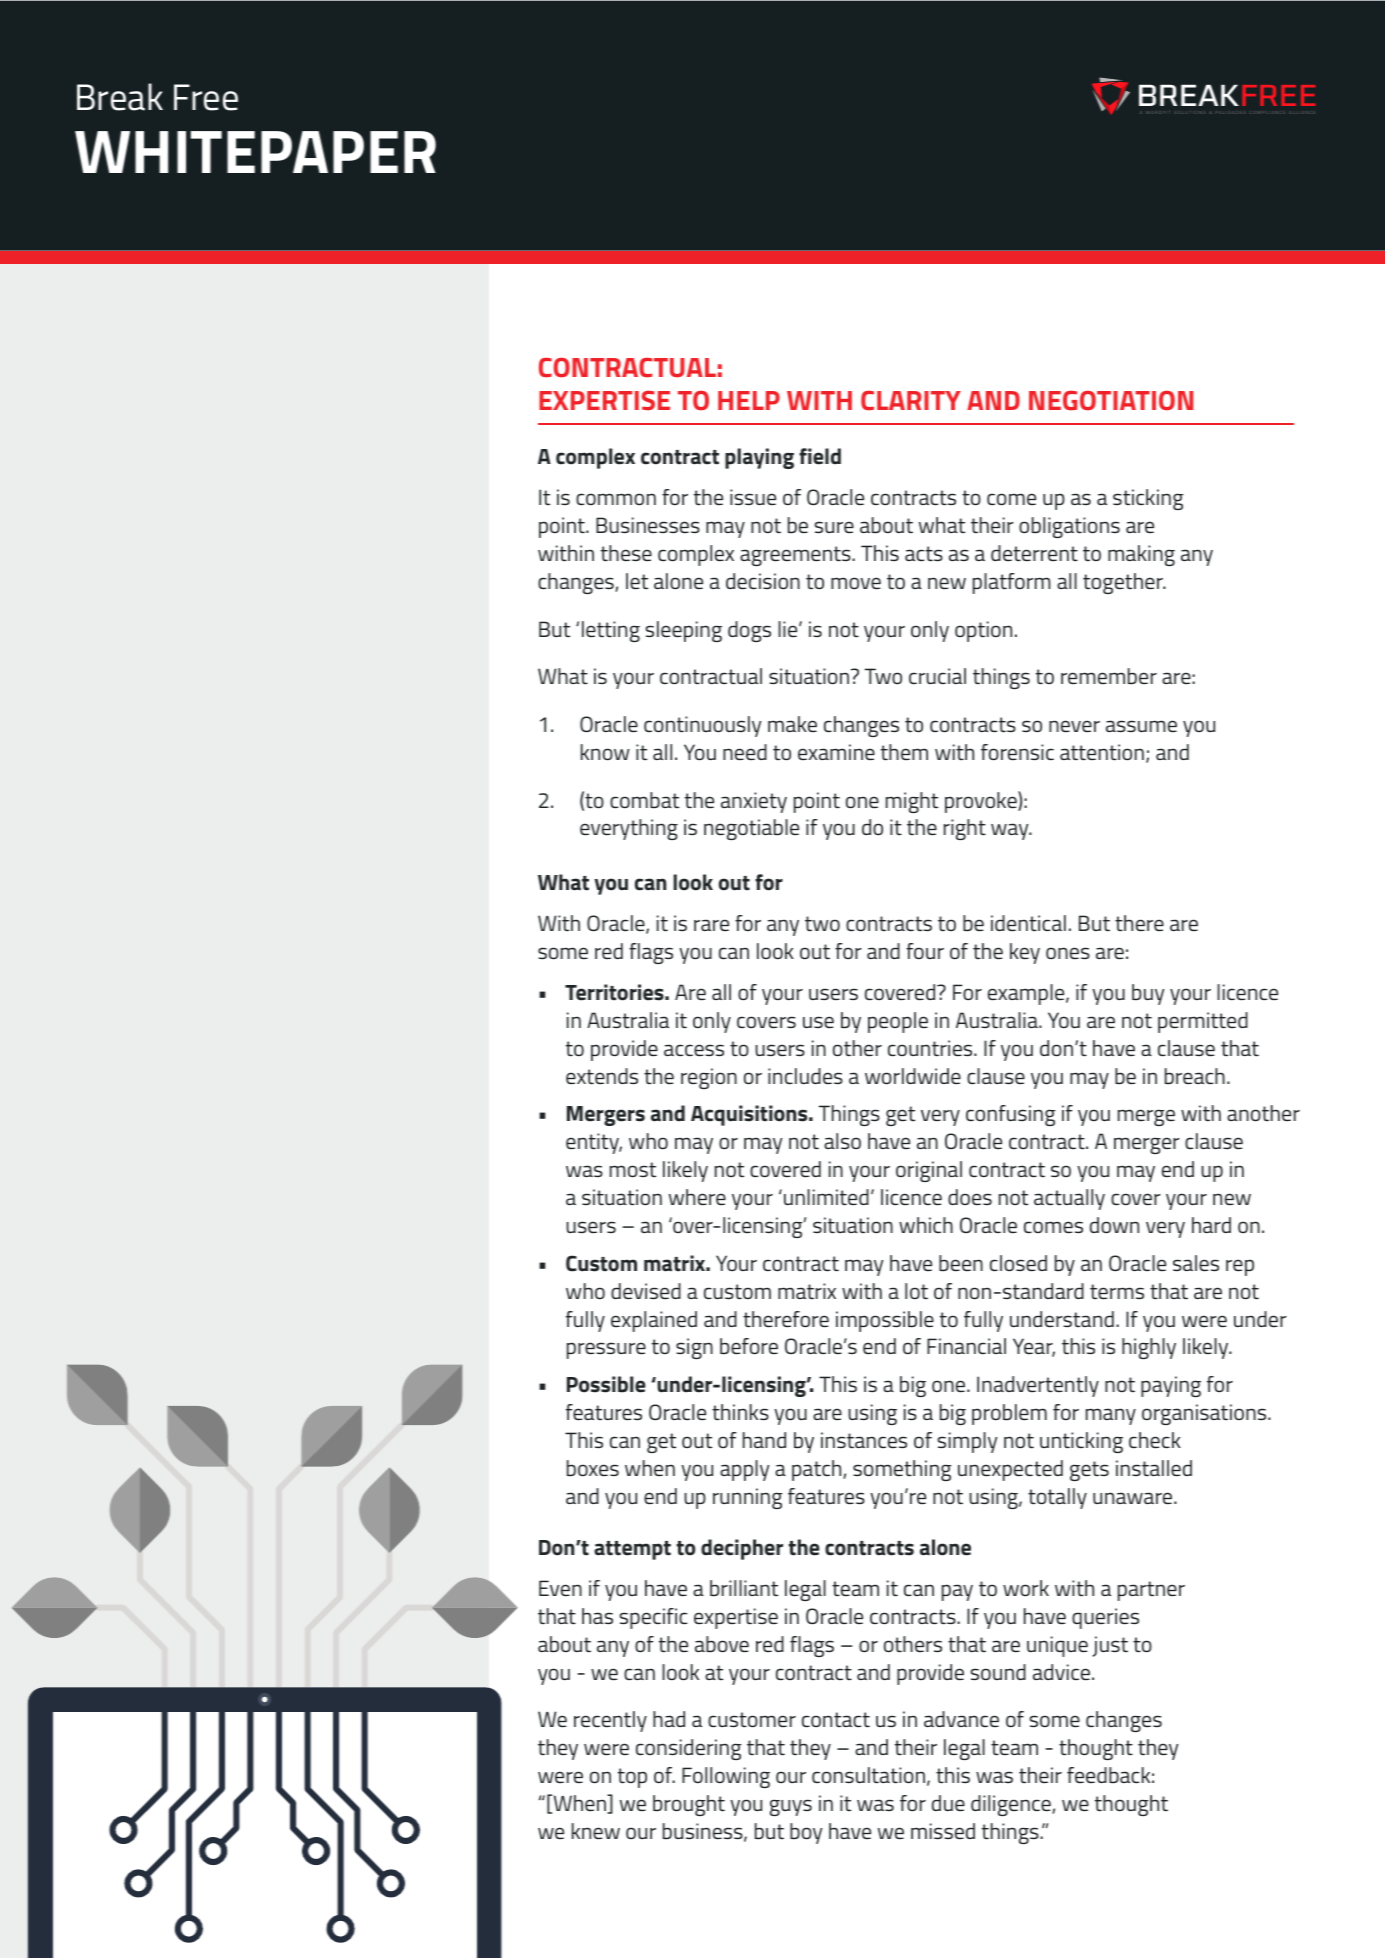  What do you see at coordinates (726, 1777) in the image?
I see `Following` at bounding box center [726, 1777].
